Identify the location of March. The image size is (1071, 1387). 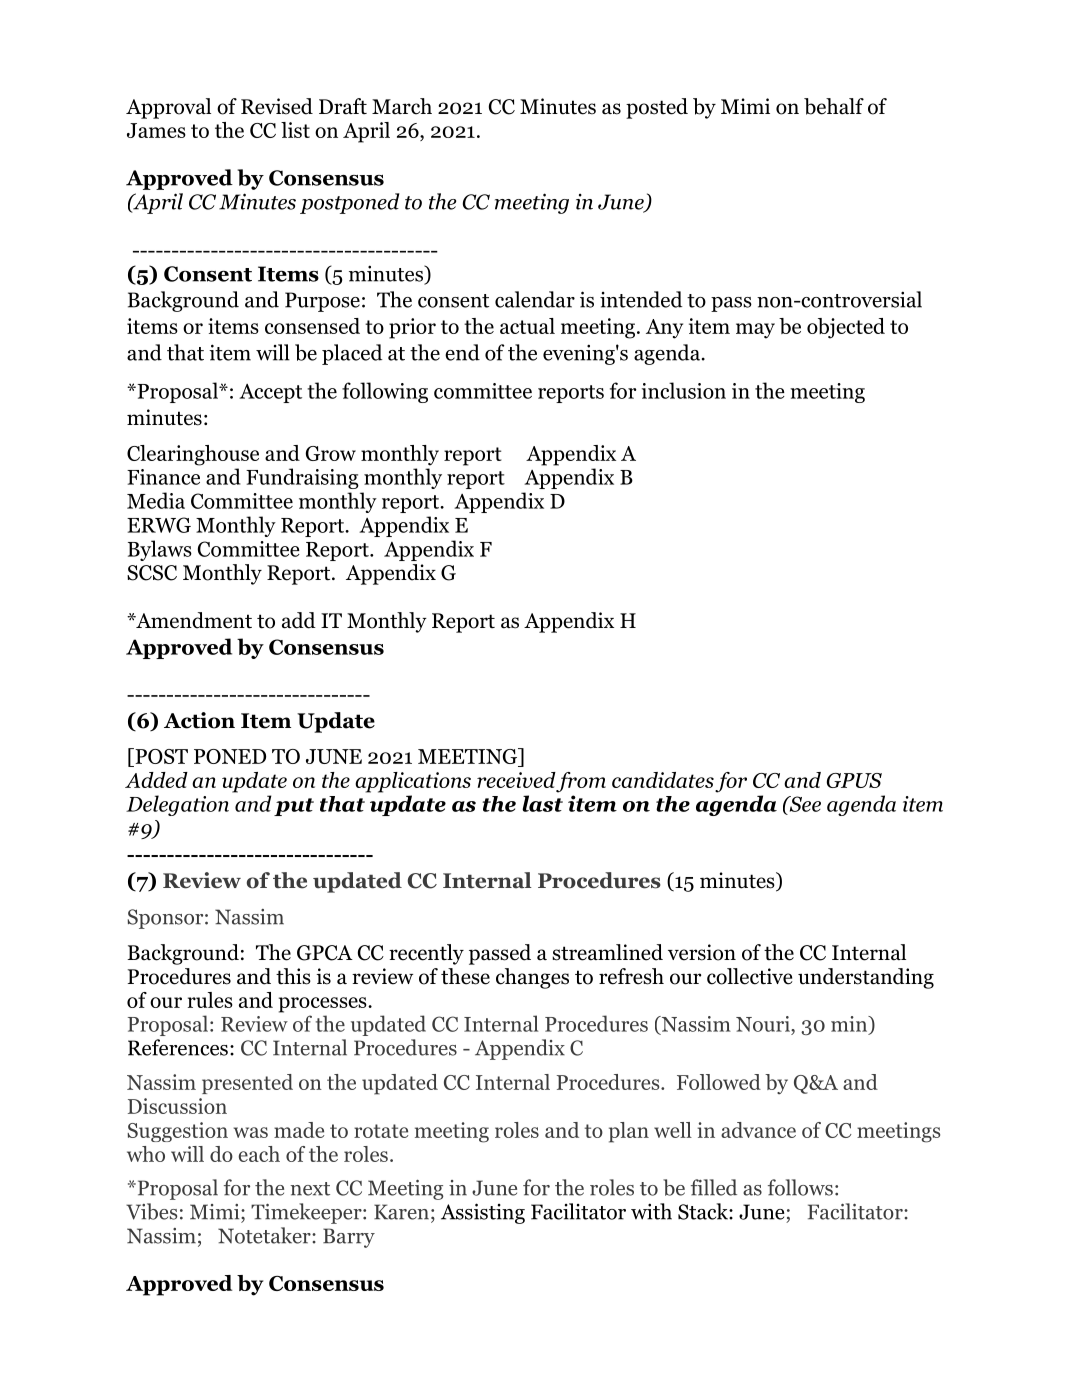
(402, 106).
